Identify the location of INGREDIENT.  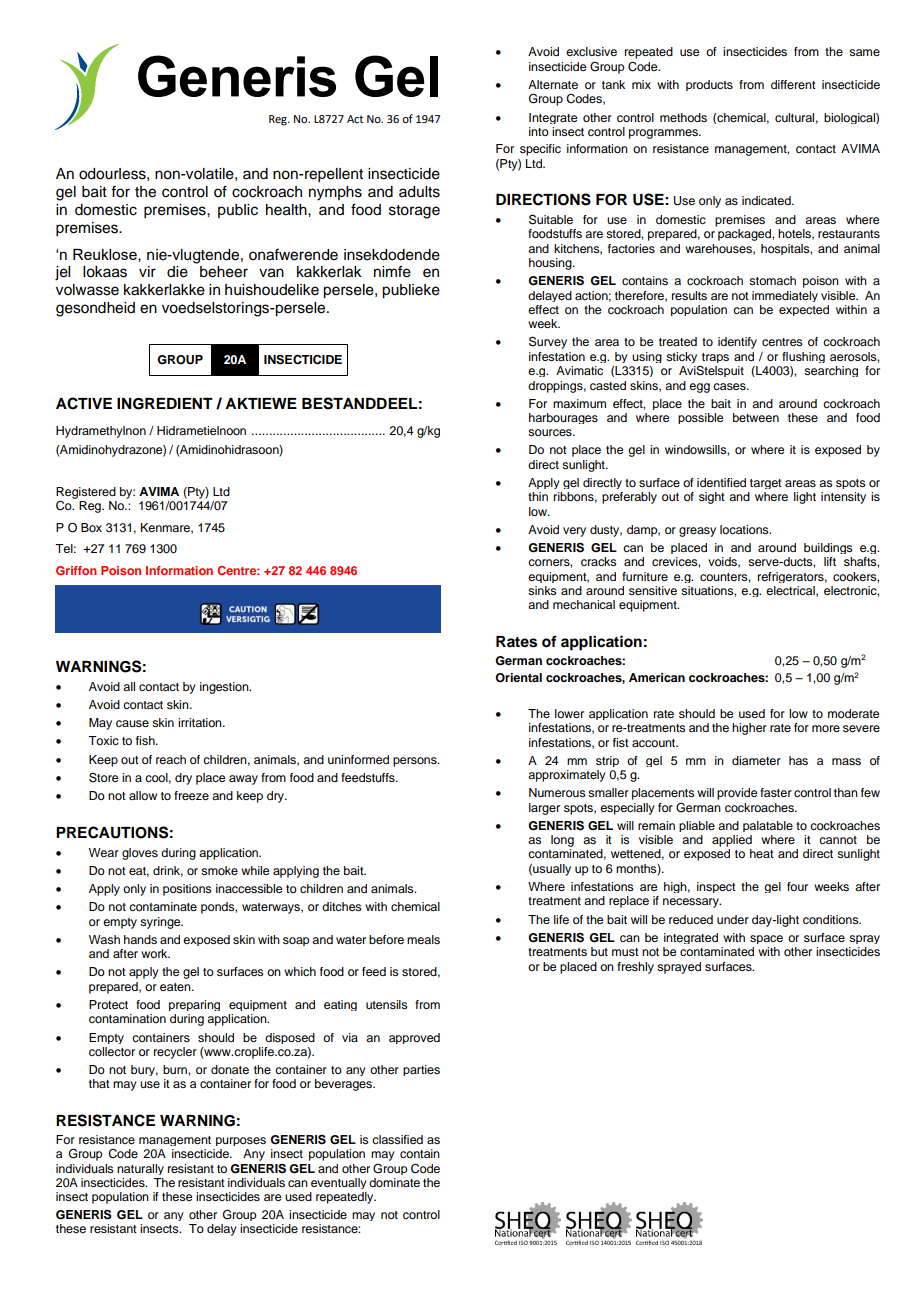
(165, 404).
